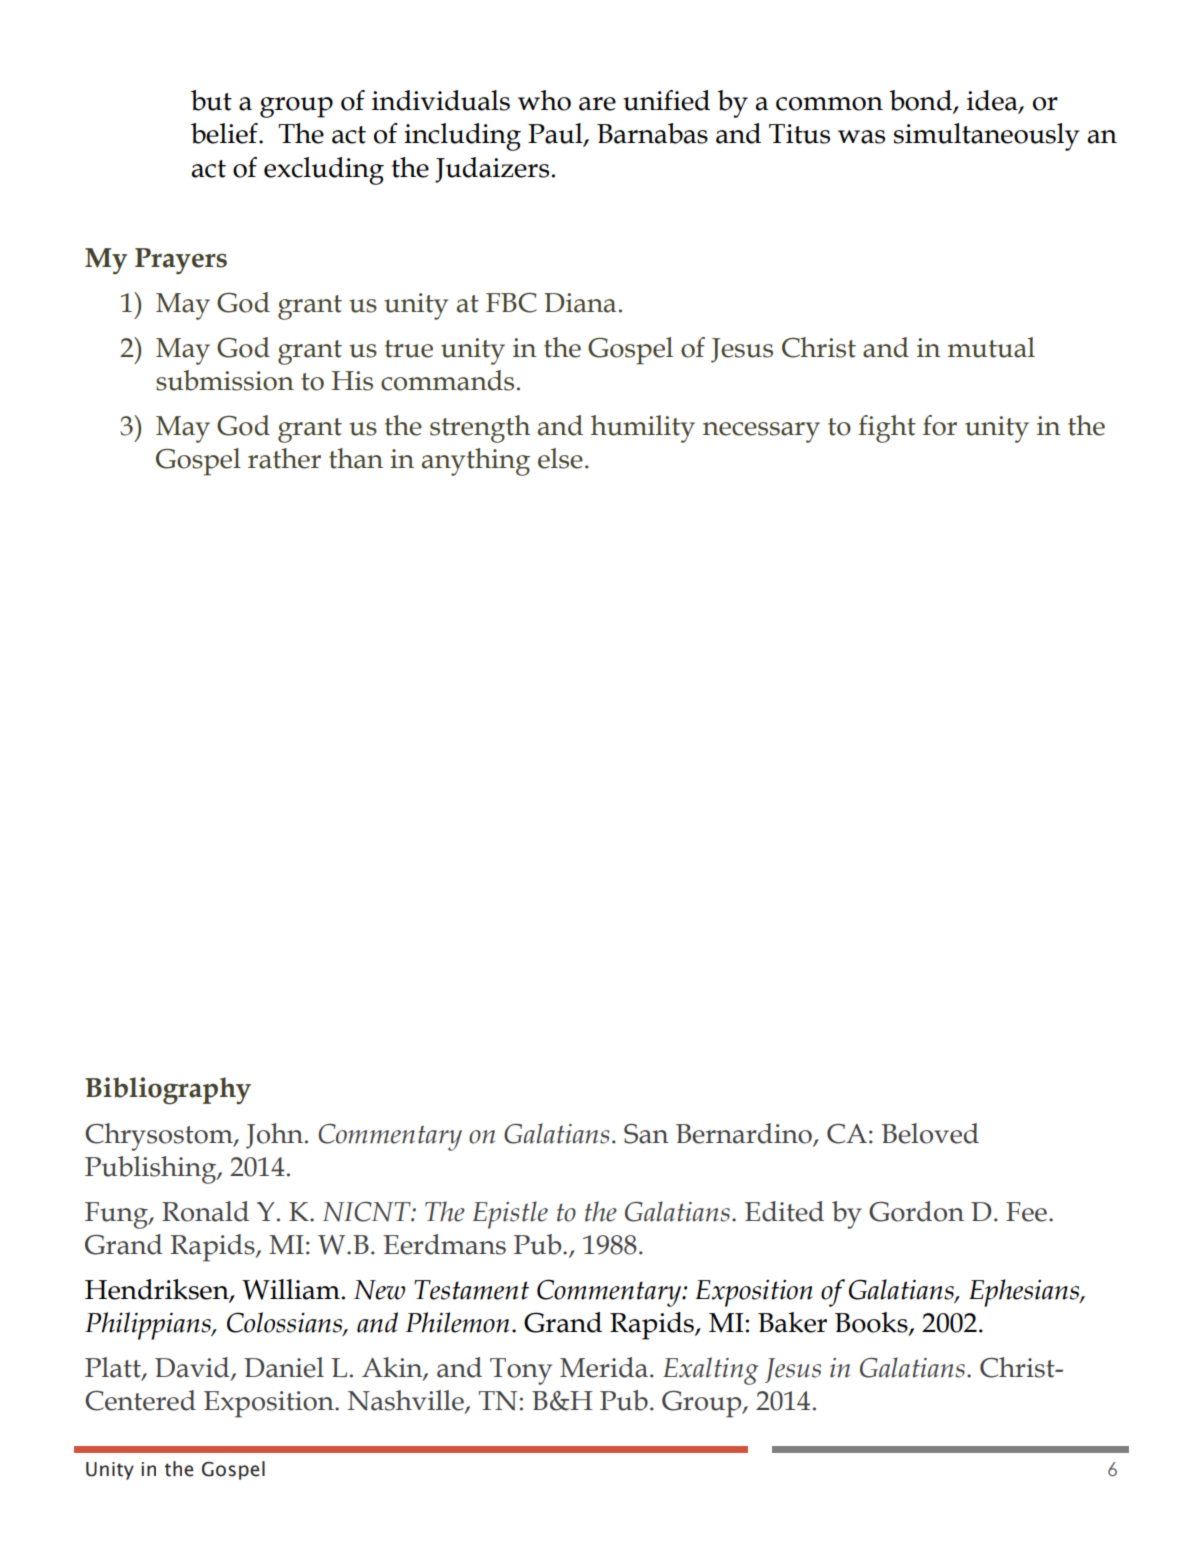 This document has width=1203, height=1557. Describe the element at coordinates (284, 458) in the document. I see `rather` at that location.
